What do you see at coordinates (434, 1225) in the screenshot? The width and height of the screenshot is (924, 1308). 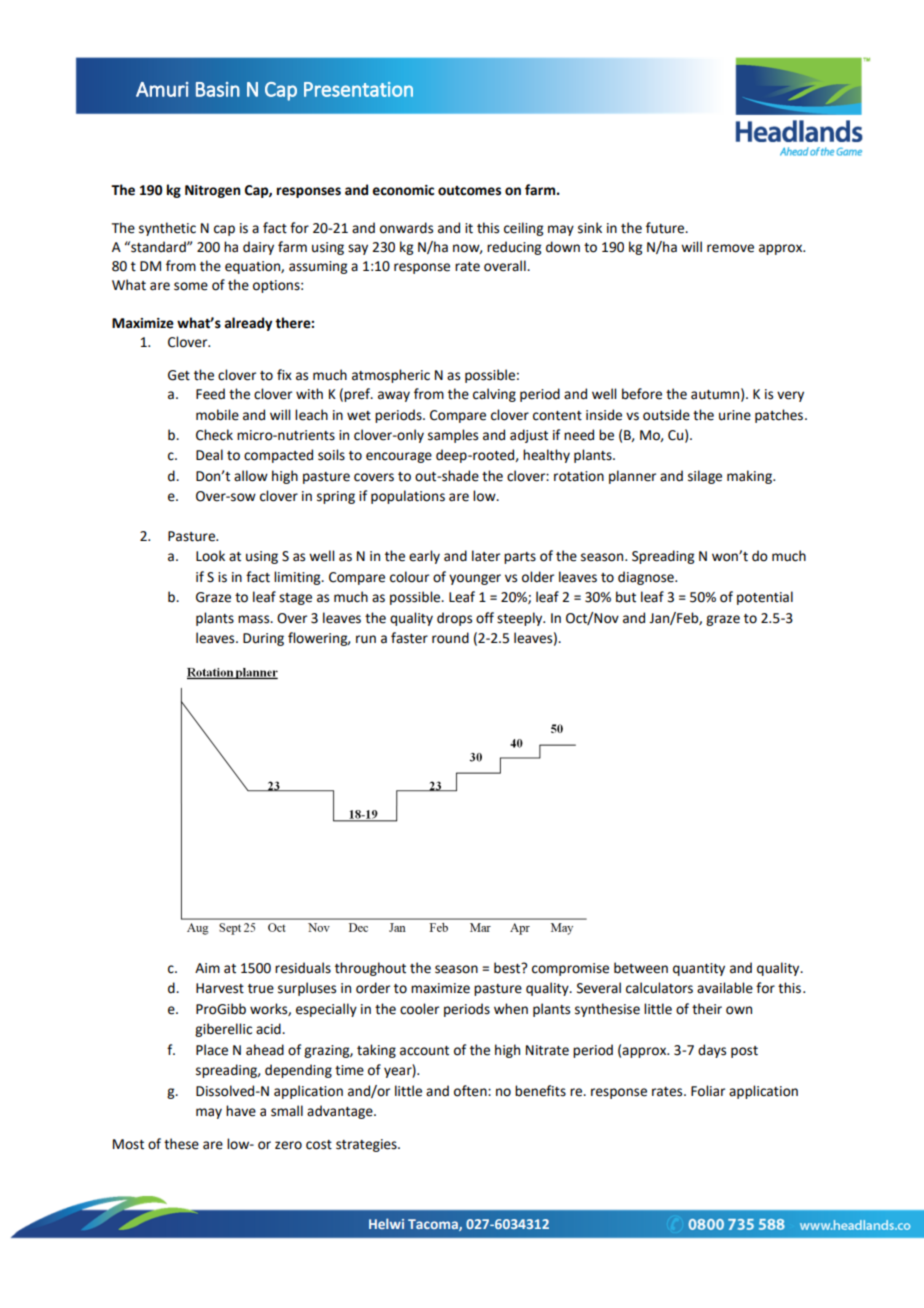 I see `Tacoma` at bounding box center [434, 1225].
